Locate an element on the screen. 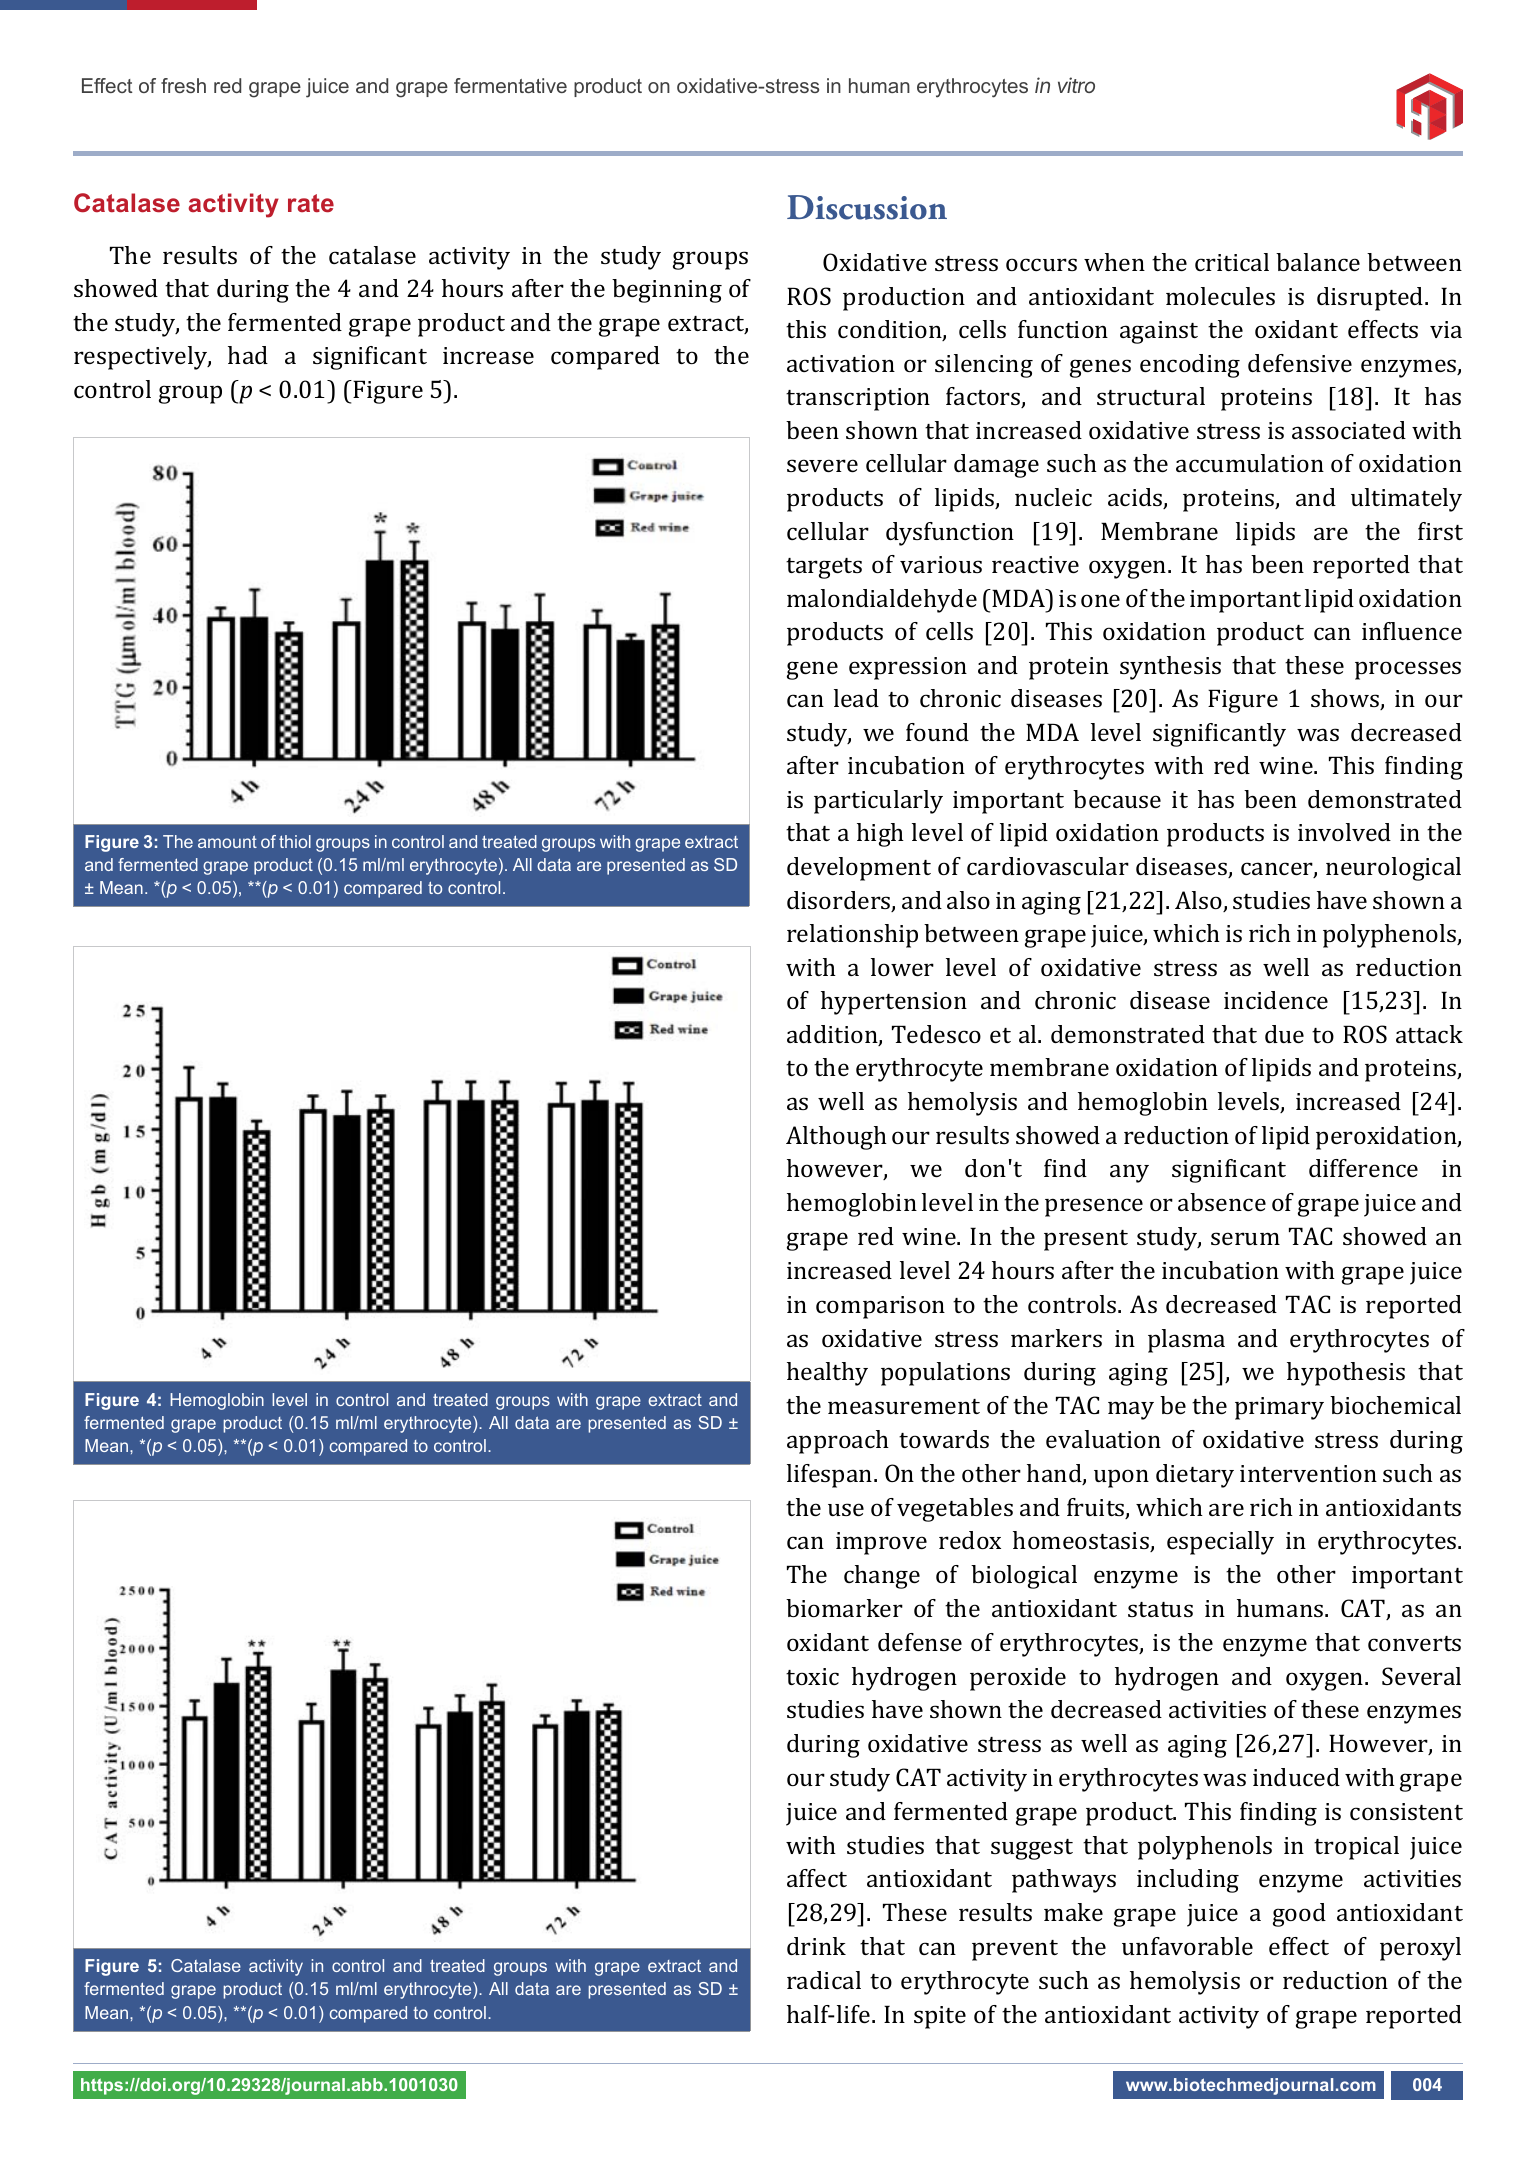 This screenshot has height=2173, width=1536. due is located at coordinates (1284, 1034).
